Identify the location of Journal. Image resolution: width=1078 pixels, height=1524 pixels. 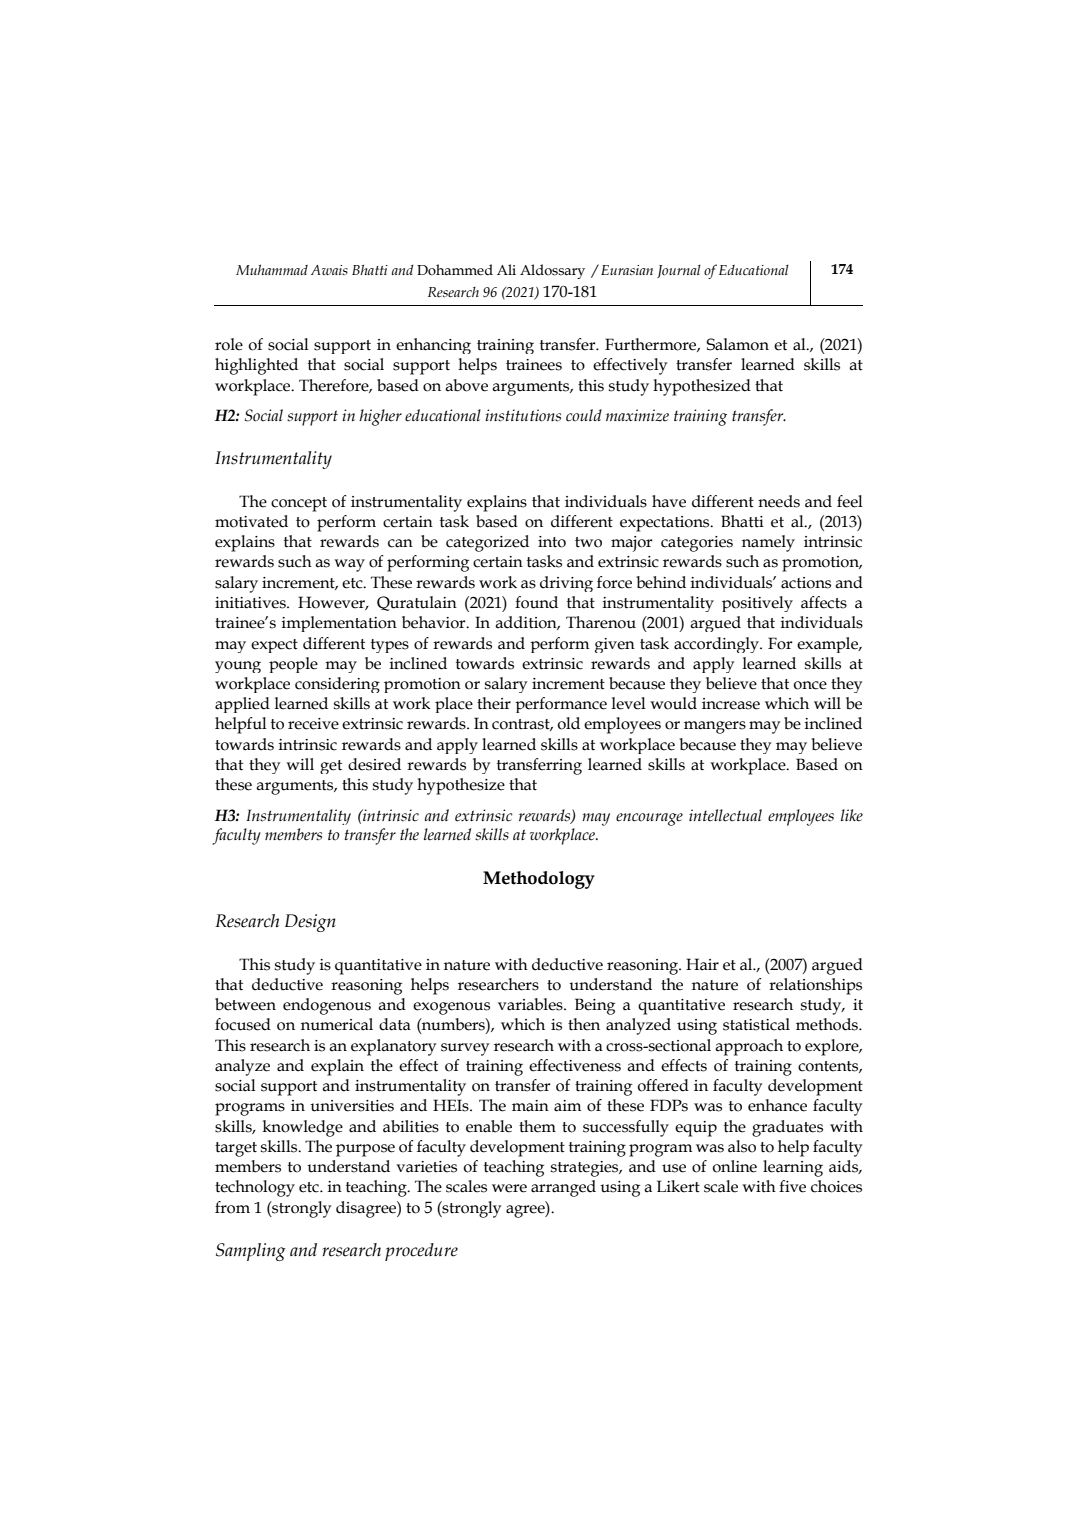
(679, 271).
